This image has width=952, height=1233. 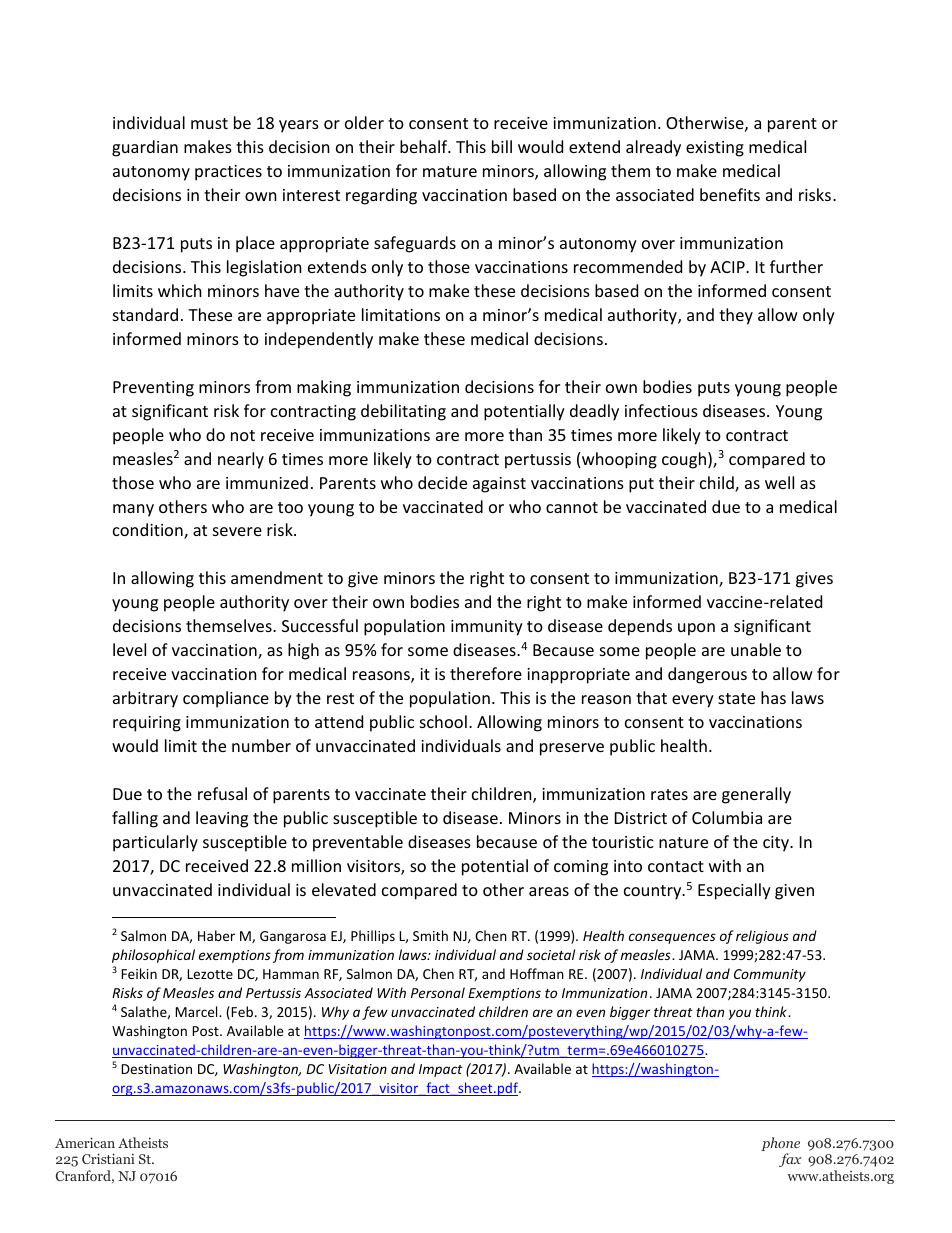 I want to click on falling, so click(x=135, y=819).
